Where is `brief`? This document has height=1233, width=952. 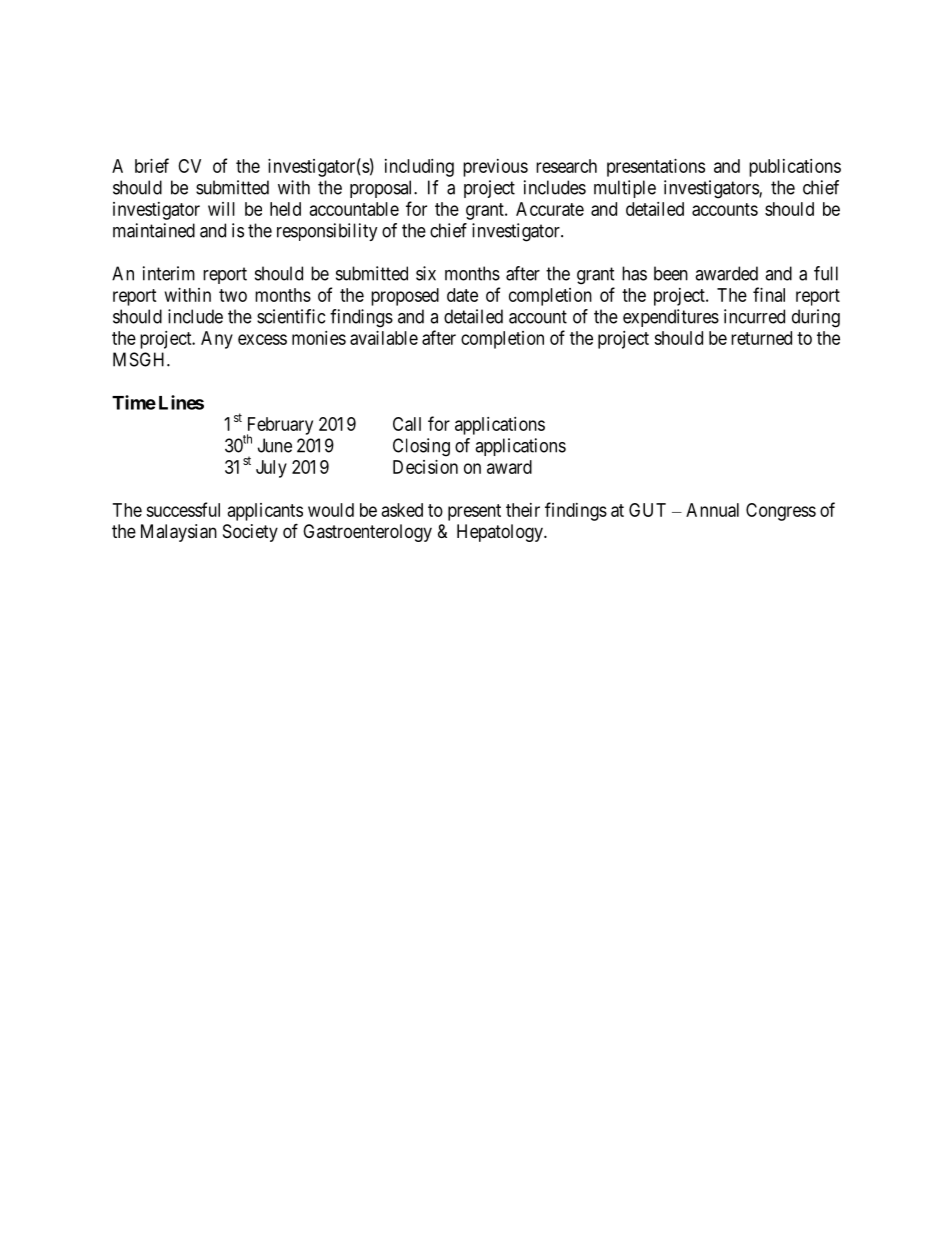 brief is located at coordinates (152, 165).
